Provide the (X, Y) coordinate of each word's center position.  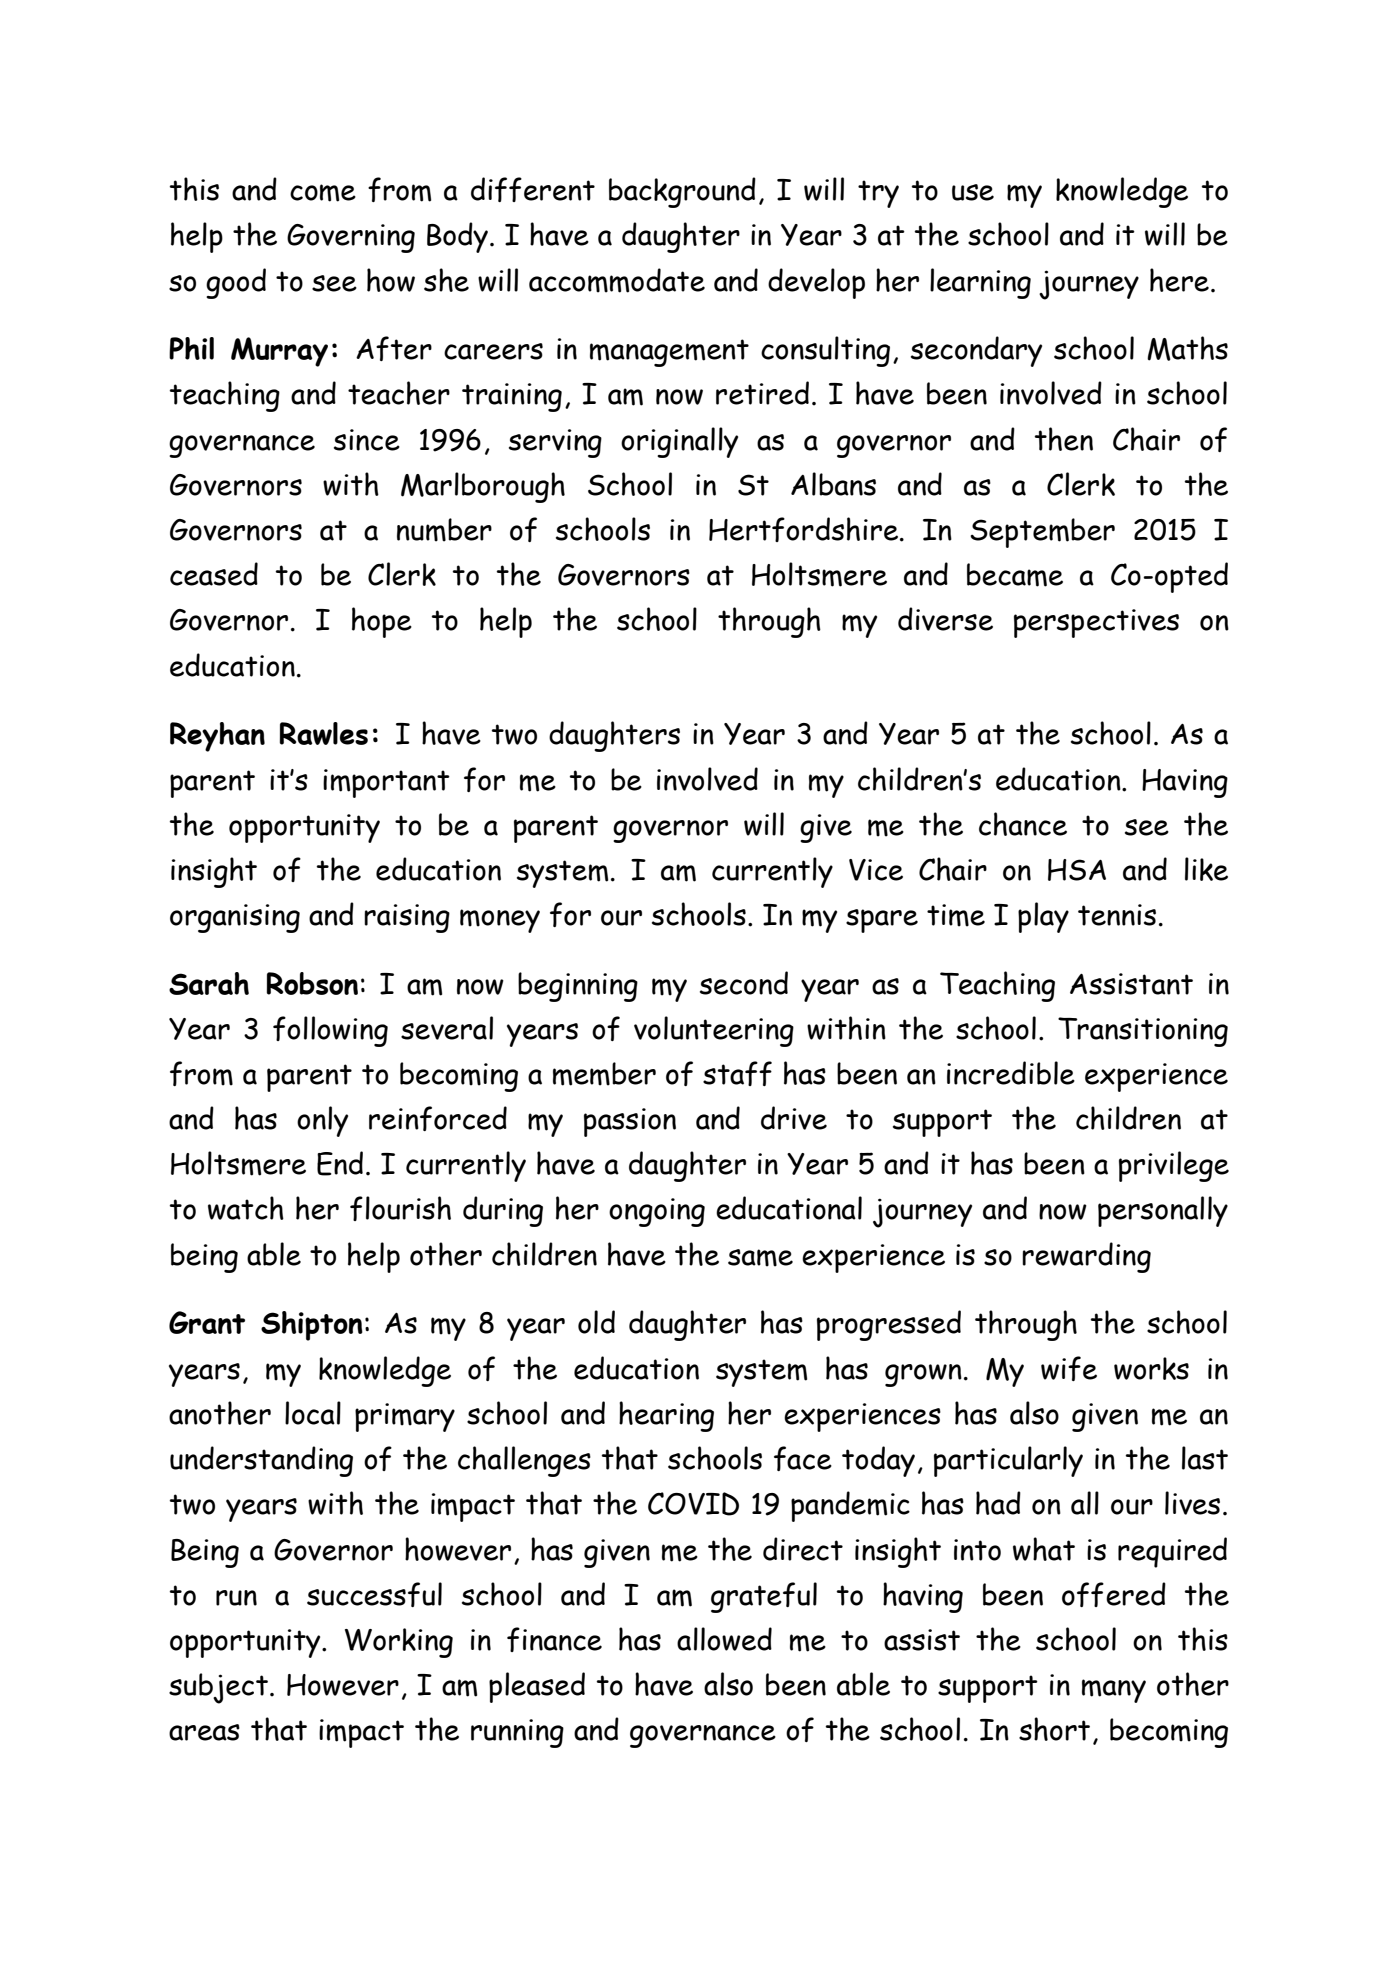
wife (1069, 1368)
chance (1023, 824)
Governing (351, 238)
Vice (876, 870)
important (386, 783)
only (322, 1121)
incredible (1011, 1073)
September (1042, 533)
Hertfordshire (803, 529)
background (682, 192)
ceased (214, 574)
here (1179, 280)
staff (737, 1073)
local (313, 1413)
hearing (666, 1416)
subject (218, 1688)
